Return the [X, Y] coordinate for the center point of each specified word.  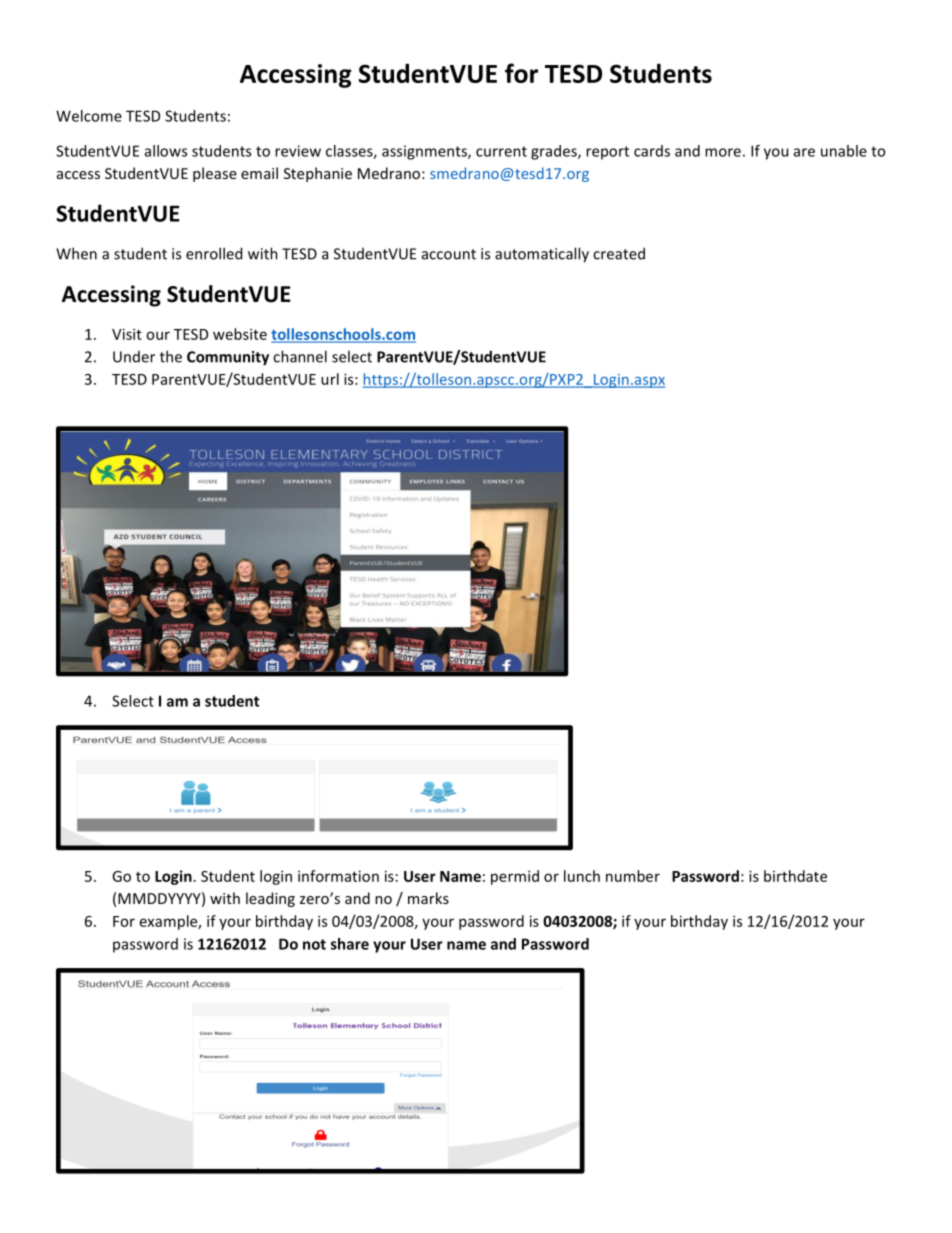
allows [166, 151]
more [723, 152]
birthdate [795, 876]
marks [428, 898]
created [619, 253]
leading [270, 899]
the [171, 356]
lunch [582, 876]
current [501, 151]
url [330, 379]
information [338, 876]
